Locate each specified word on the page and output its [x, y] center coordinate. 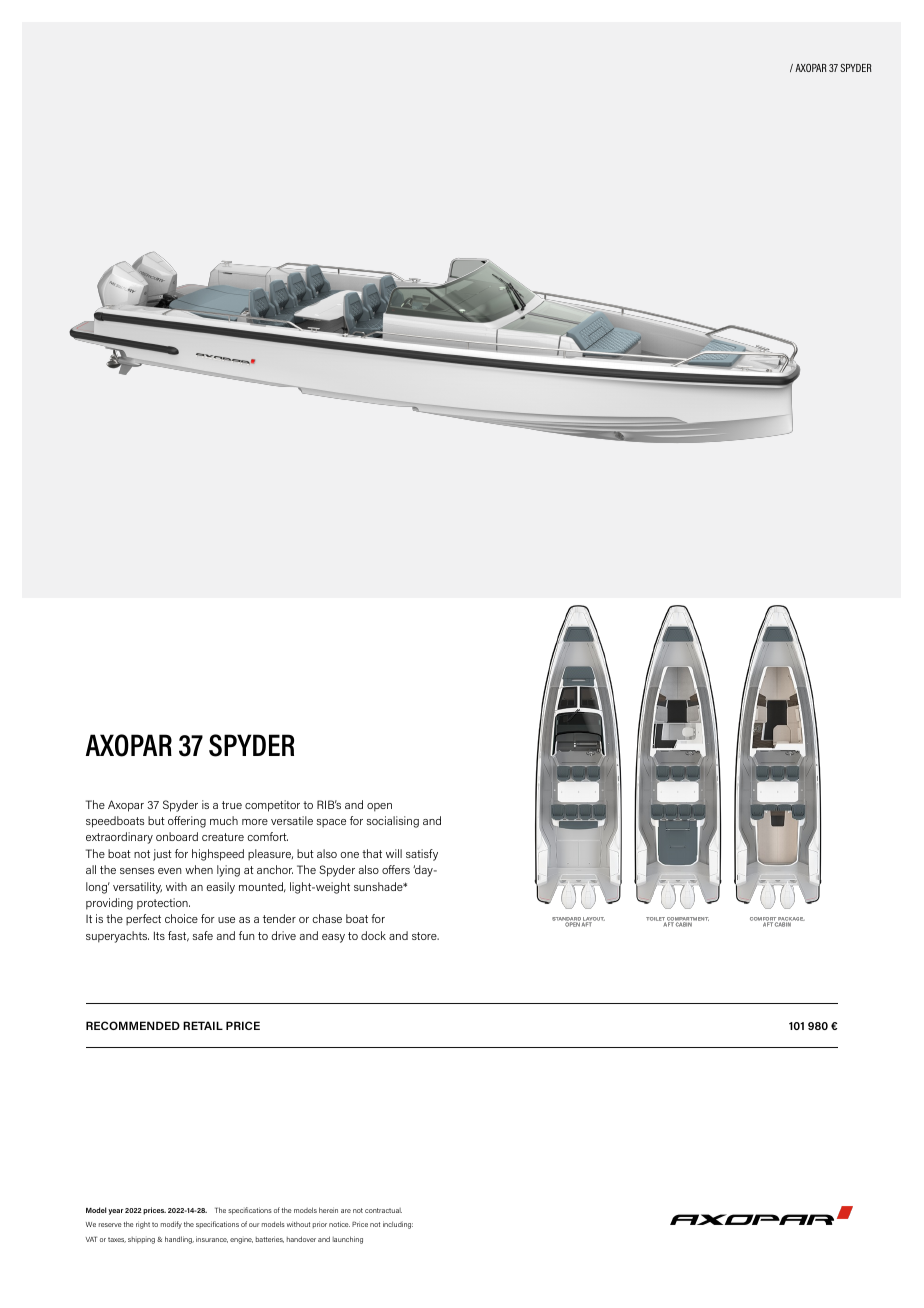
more [255, 822]
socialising [393, 822]
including [398, 1225]
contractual [383, 1210]
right [143, 1225]
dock [373, 935]
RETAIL [203, 1025]
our [254, 1225]
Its [159, 935]
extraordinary [119, 838]
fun [246, 935]
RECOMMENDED [133, 1025]
